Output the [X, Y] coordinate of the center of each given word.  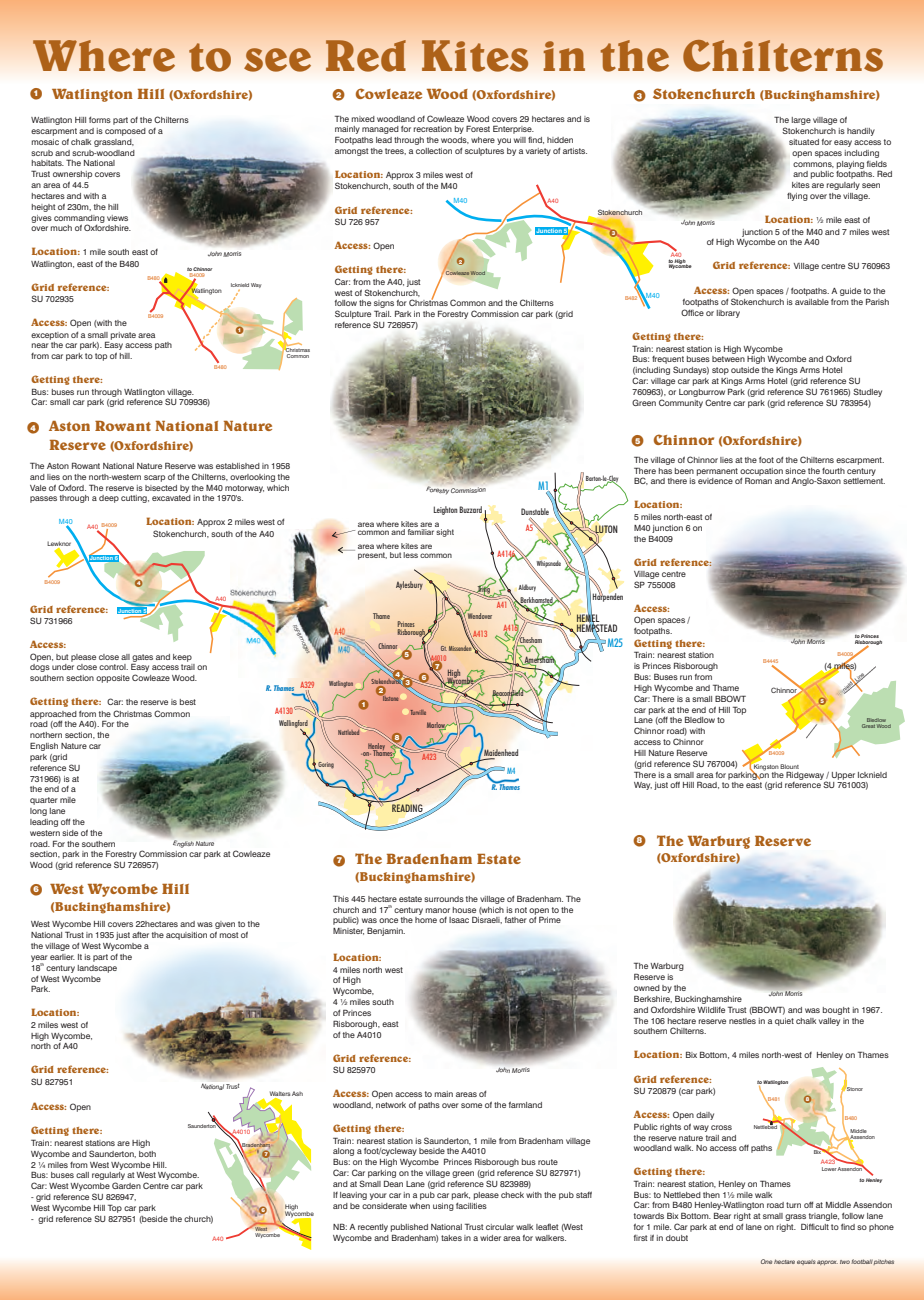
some [471, 1105]
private [123, 336]
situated [804, 142]
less [410, 555]
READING [408, 809]
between [728, 359]
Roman [758, 480]
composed [125, 132]
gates [142, 659]
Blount [789, 766]
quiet [784, 1022]
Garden [126, 1185]
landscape [97, 969]
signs [384, 305]
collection [434, 151]
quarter [44, 801]
